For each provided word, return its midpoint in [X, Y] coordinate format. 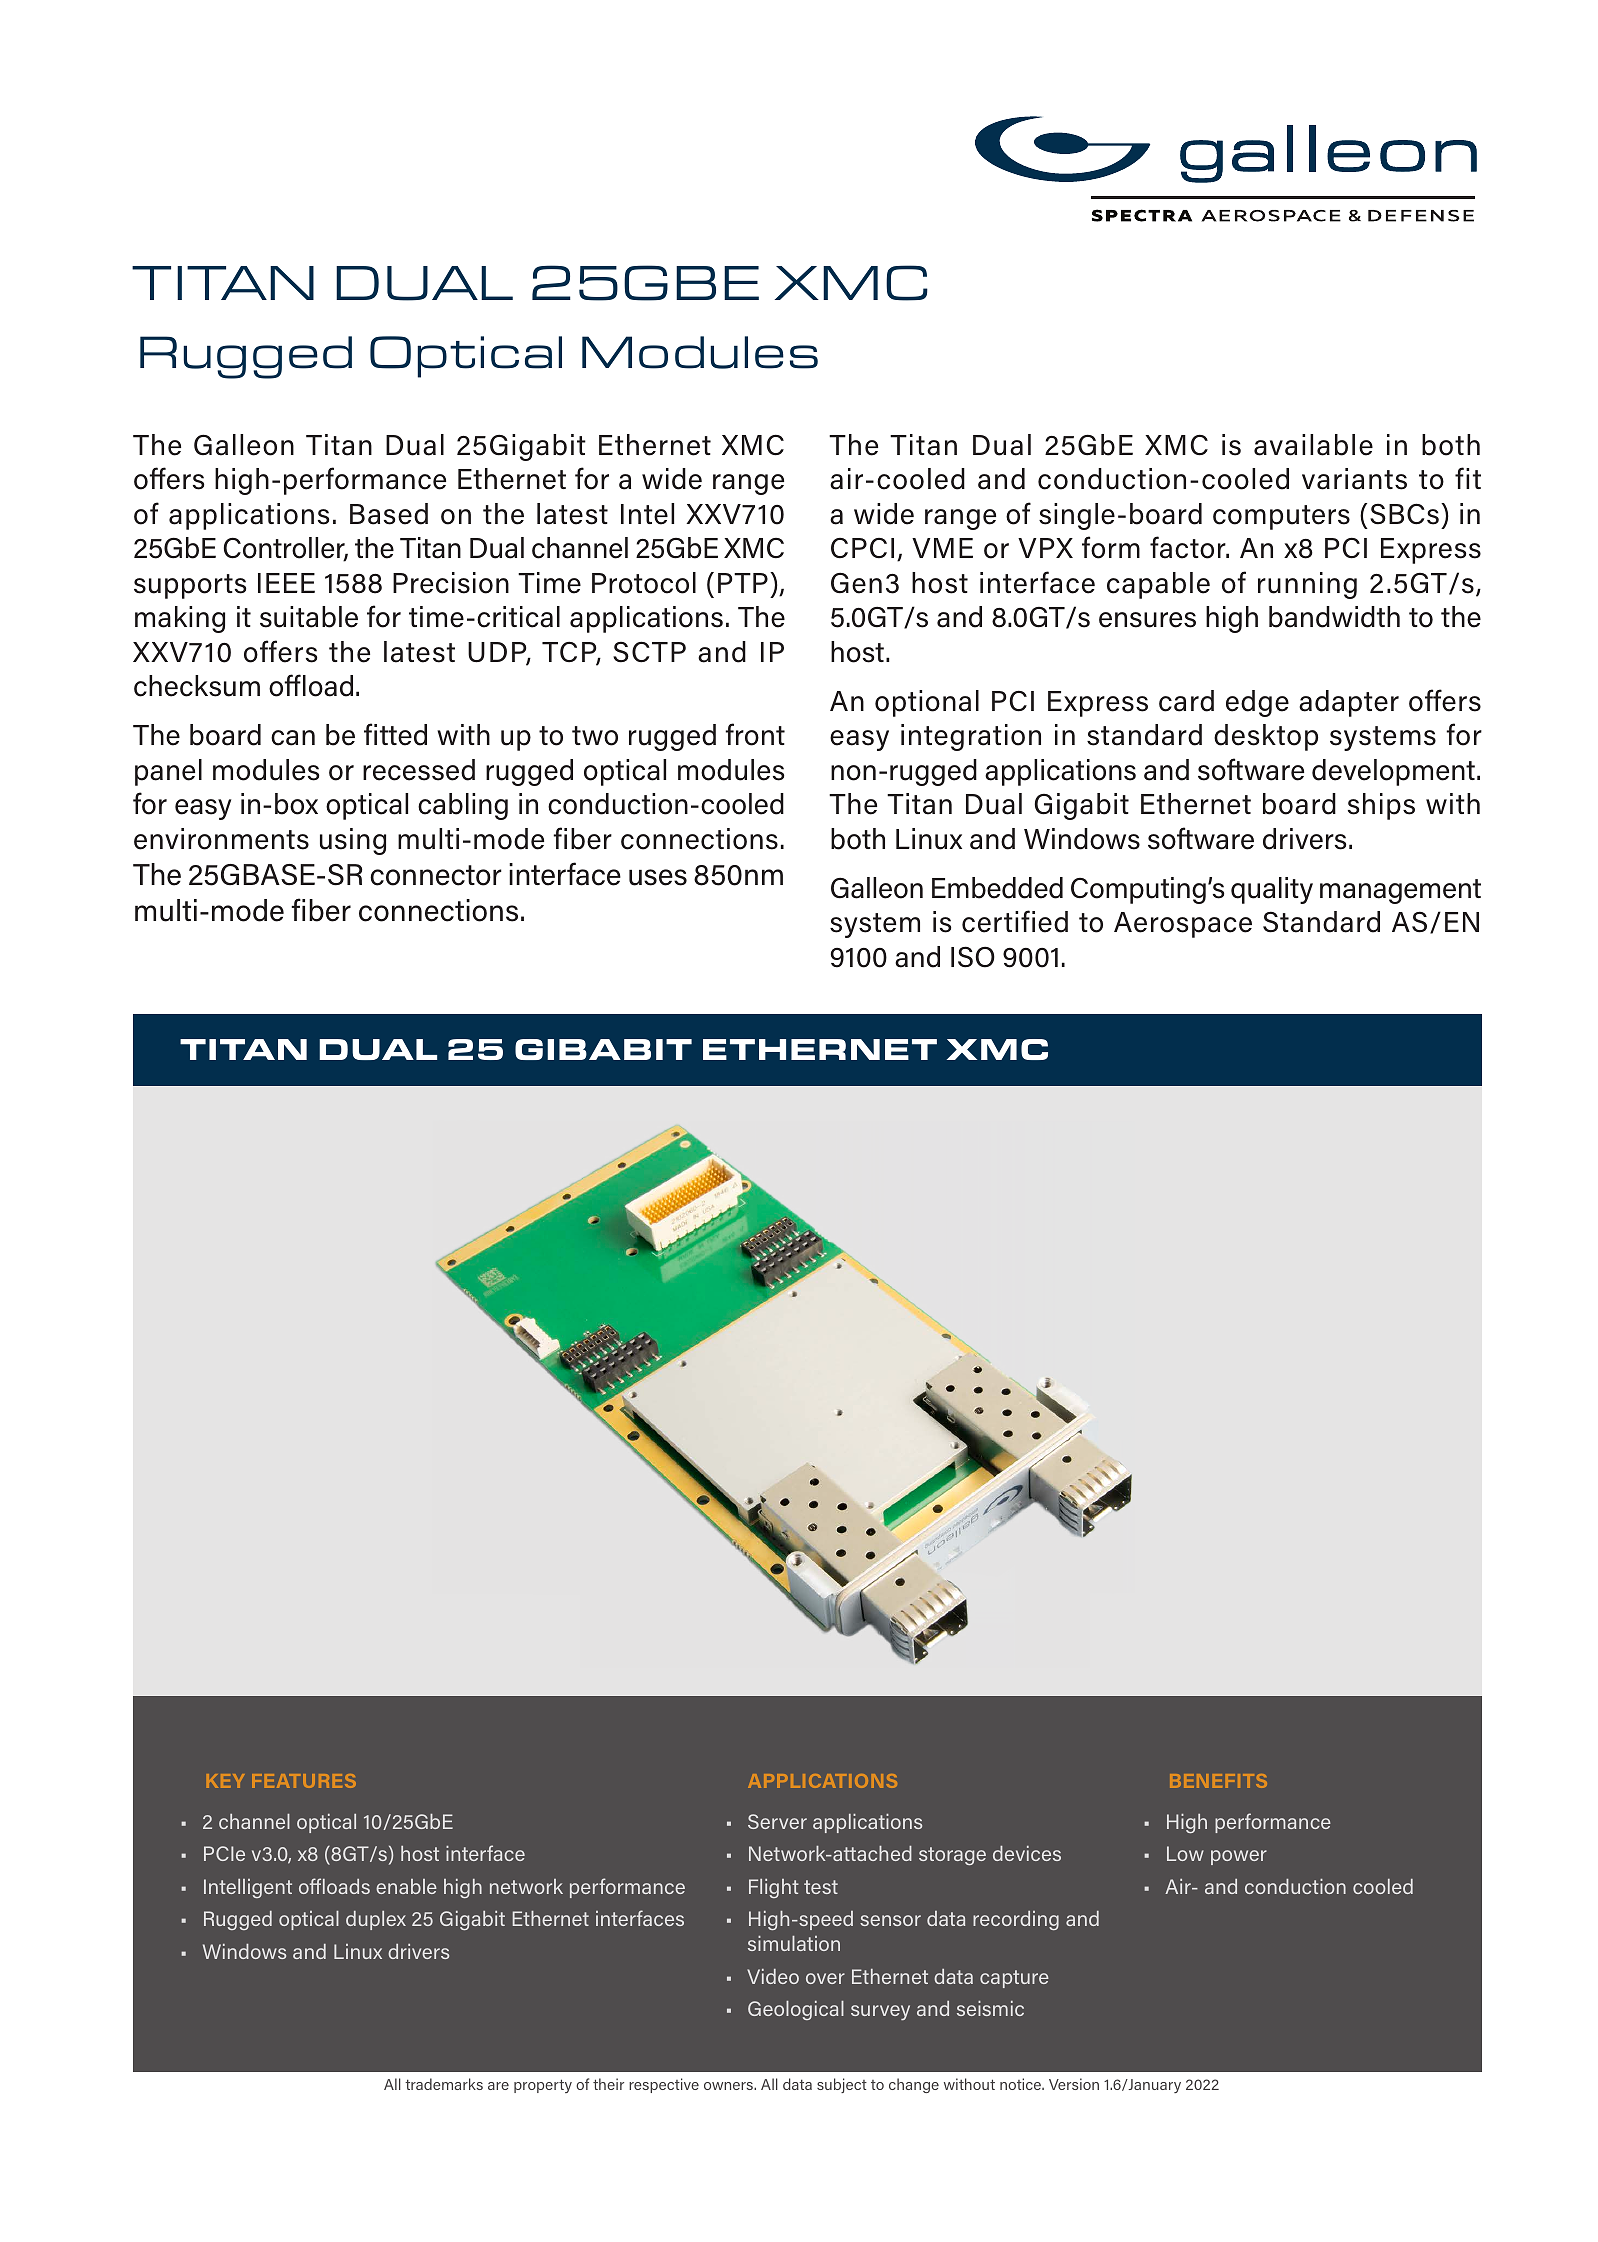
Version [1074, 2084]
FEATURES [304, 1781]
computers [1281, 517]
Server [777, 1821]
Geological [796, 2010]
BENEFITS [1218, 1781]
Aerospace [1183, 925]
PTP [743, 583]
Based [389, 514]
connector [436, 875]
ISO [973, 957]
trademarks [444, 2084]
